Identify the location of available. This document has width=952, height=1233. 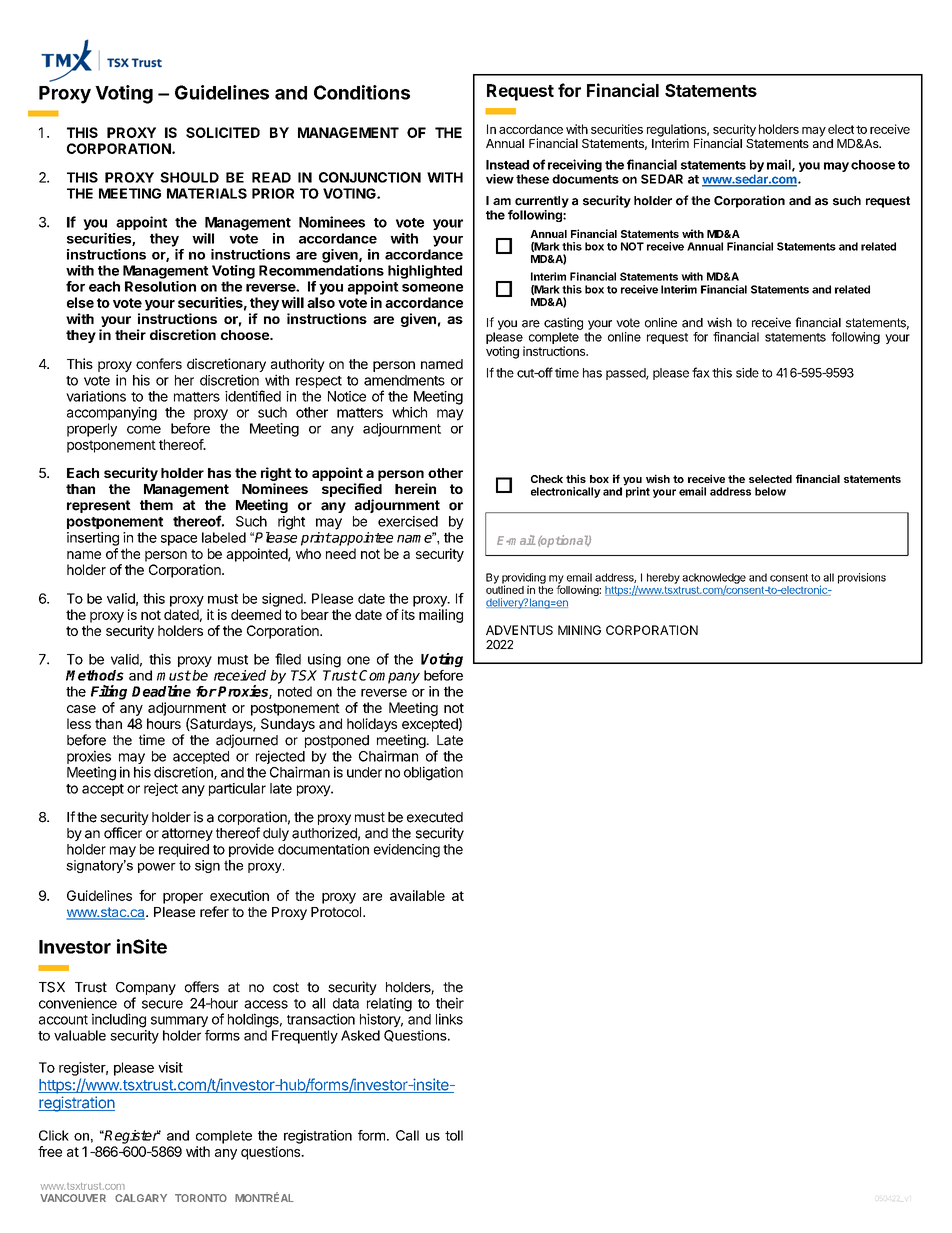
(417, 895).
